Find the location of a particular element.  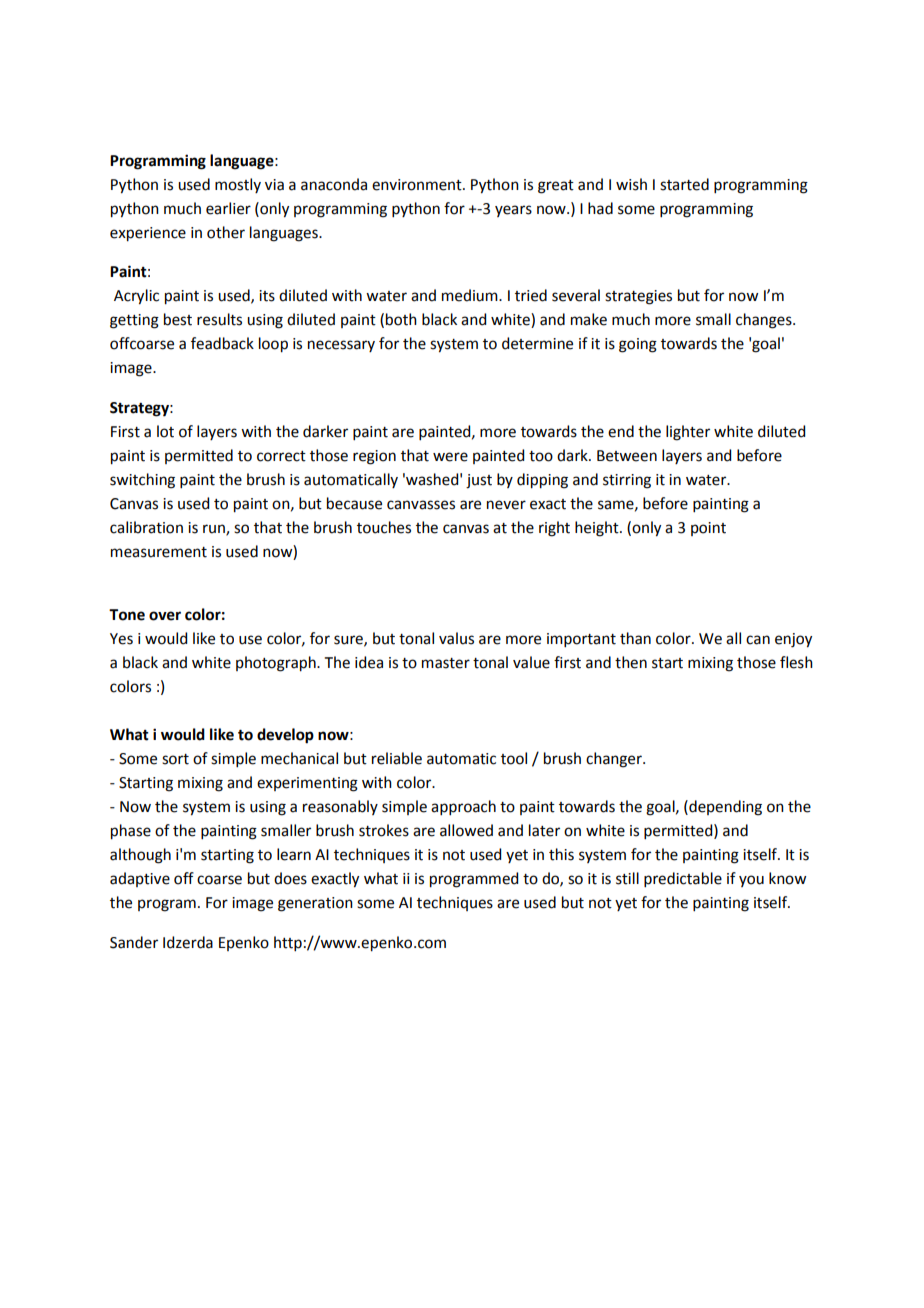

wish is located at coordinates (631, 184).
